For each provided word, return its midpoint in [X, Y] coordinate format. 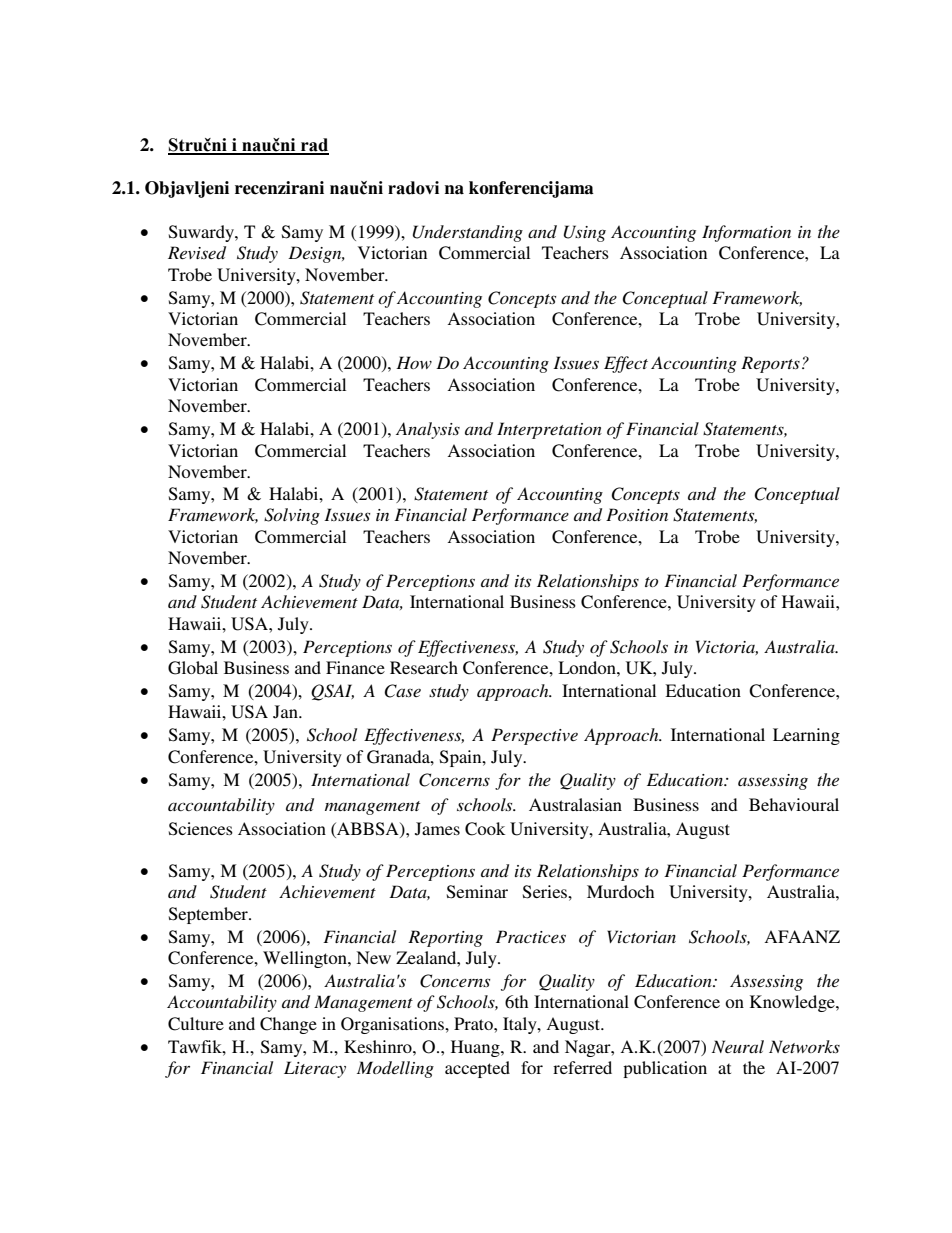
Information [746, 233]
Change [288, 1025]
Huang [476, 1048]
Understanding [468, 233]
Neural [738, 1046]
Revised [197, 252]
